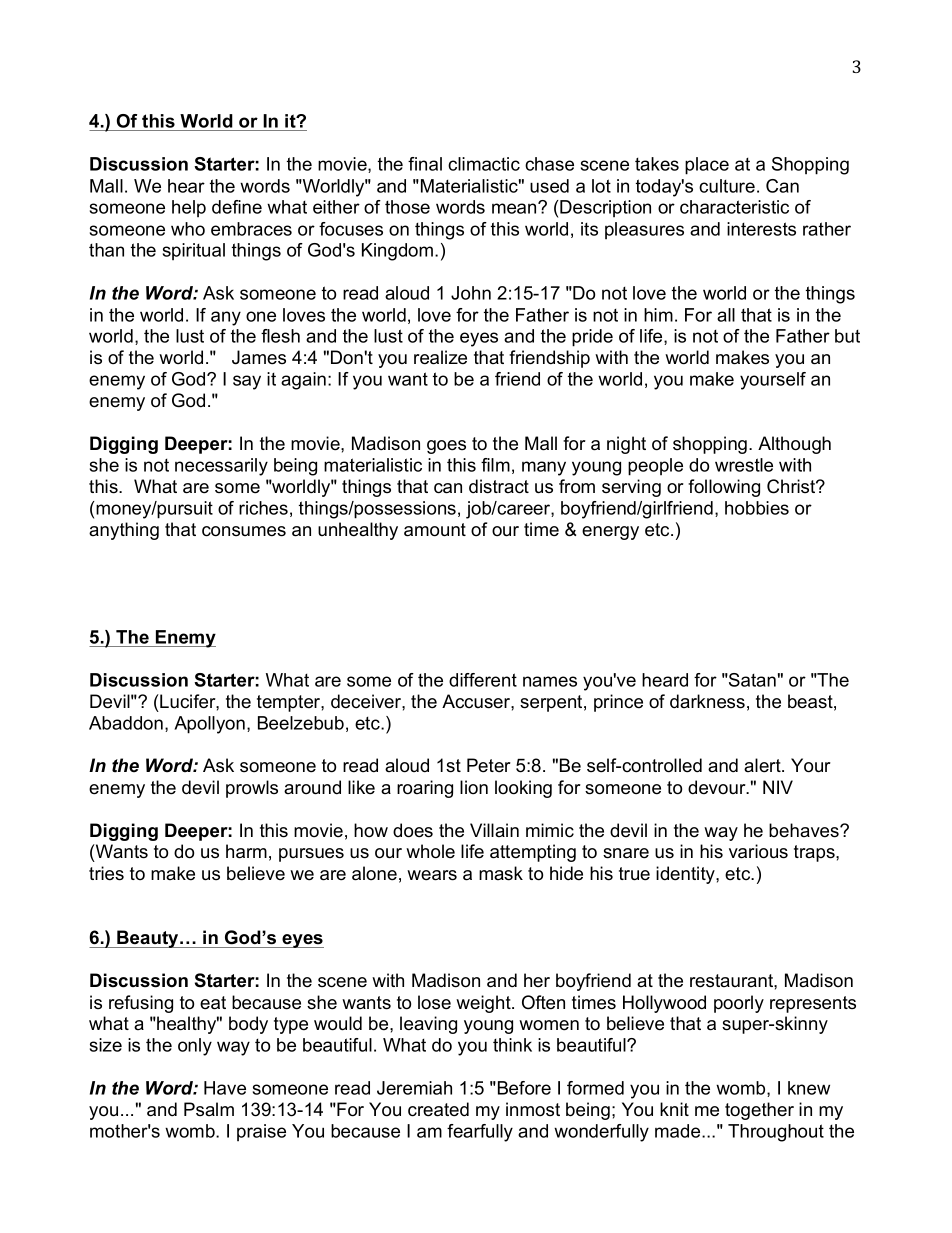 The image size is (952, 1233). I want to click on darkness, so click(707, 701).
